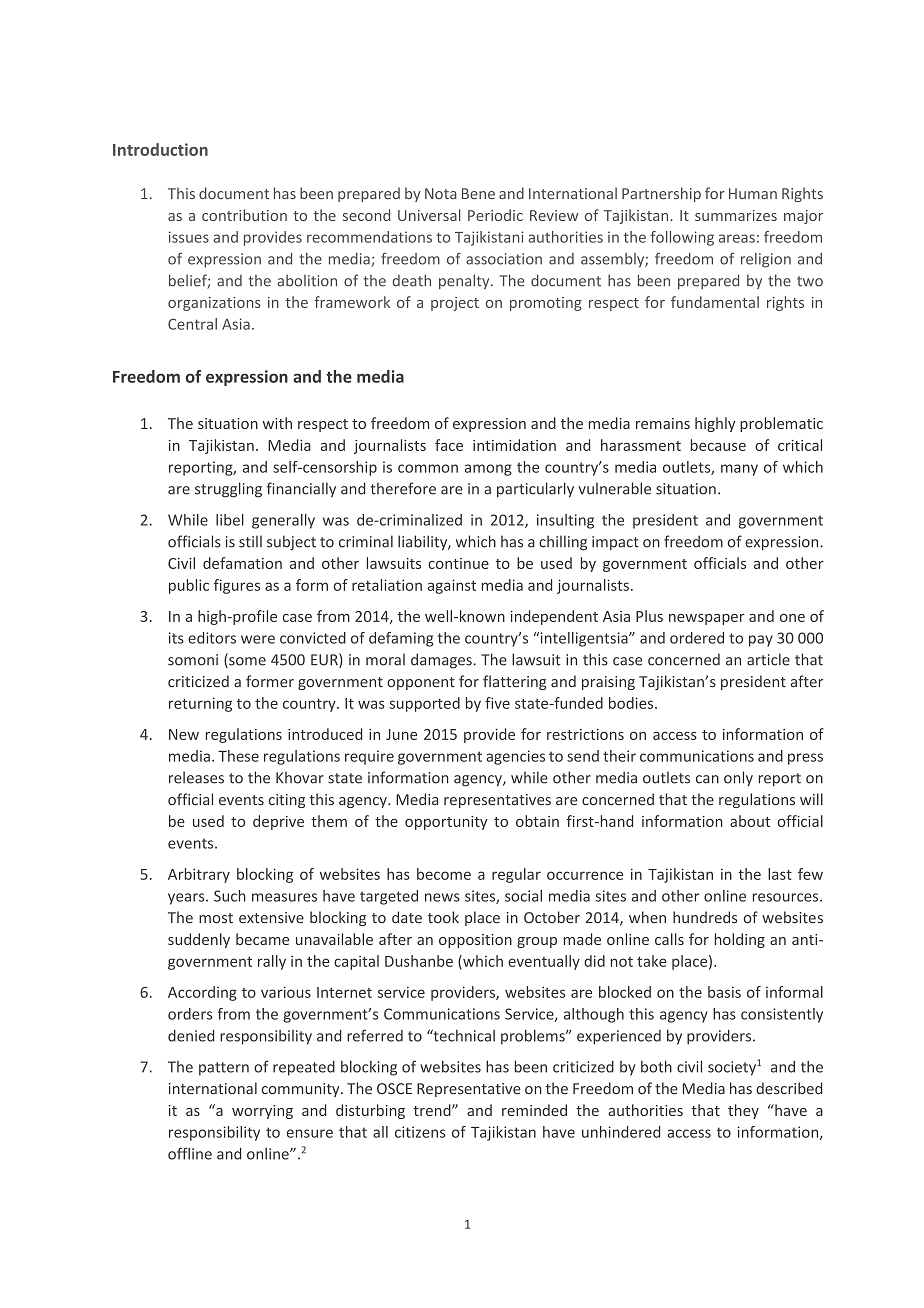  What do you see at coordinates (478, 193) in the screenshot?
I see `Bene` at bounding box center [478, 193].
